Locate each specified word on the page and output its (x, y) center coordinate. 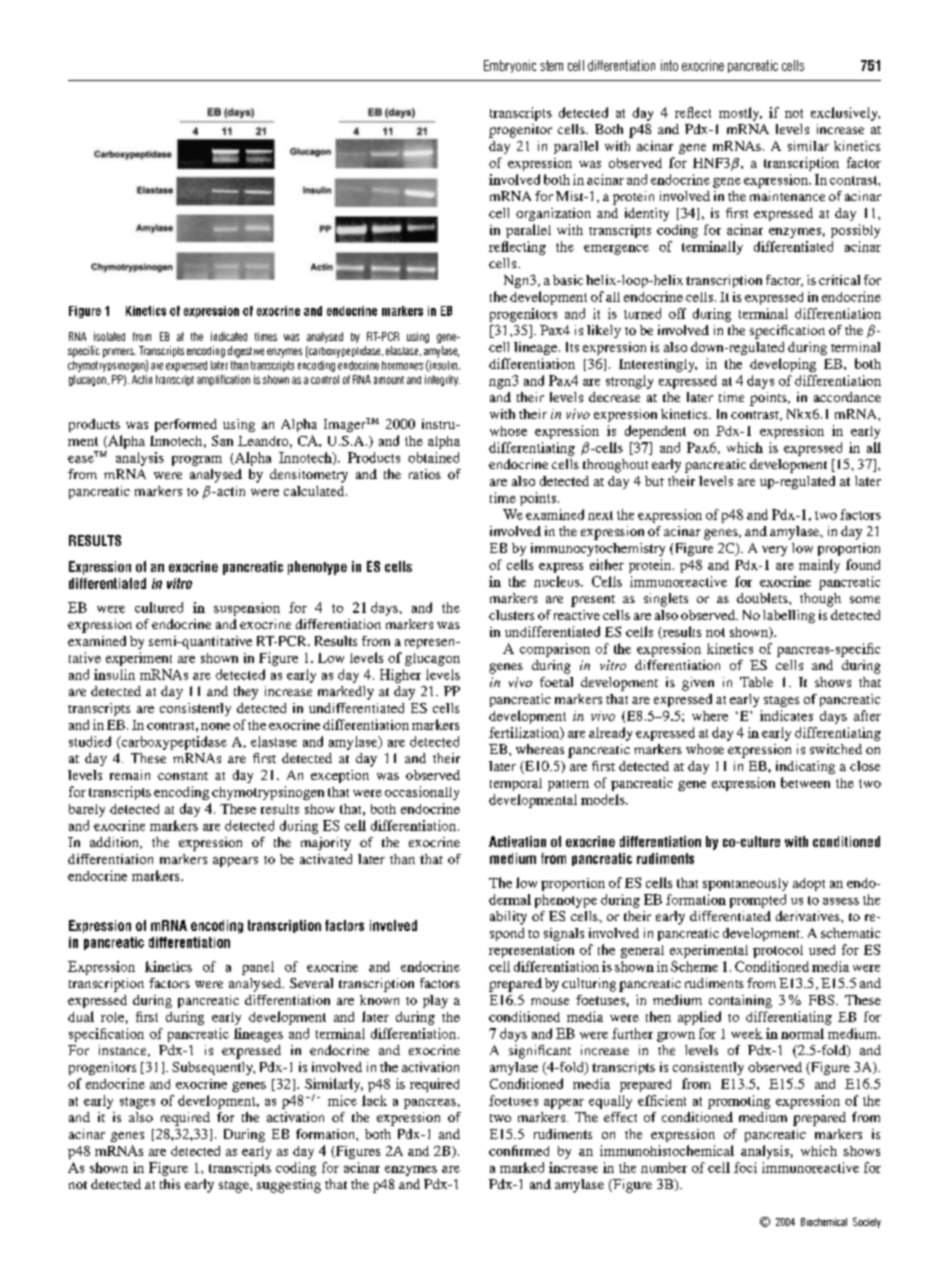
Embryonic (510, 66)
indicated (229, 336)
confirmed (519, 1150)
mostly (740, 114)
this (170, 1184)
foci (745, 1167)
